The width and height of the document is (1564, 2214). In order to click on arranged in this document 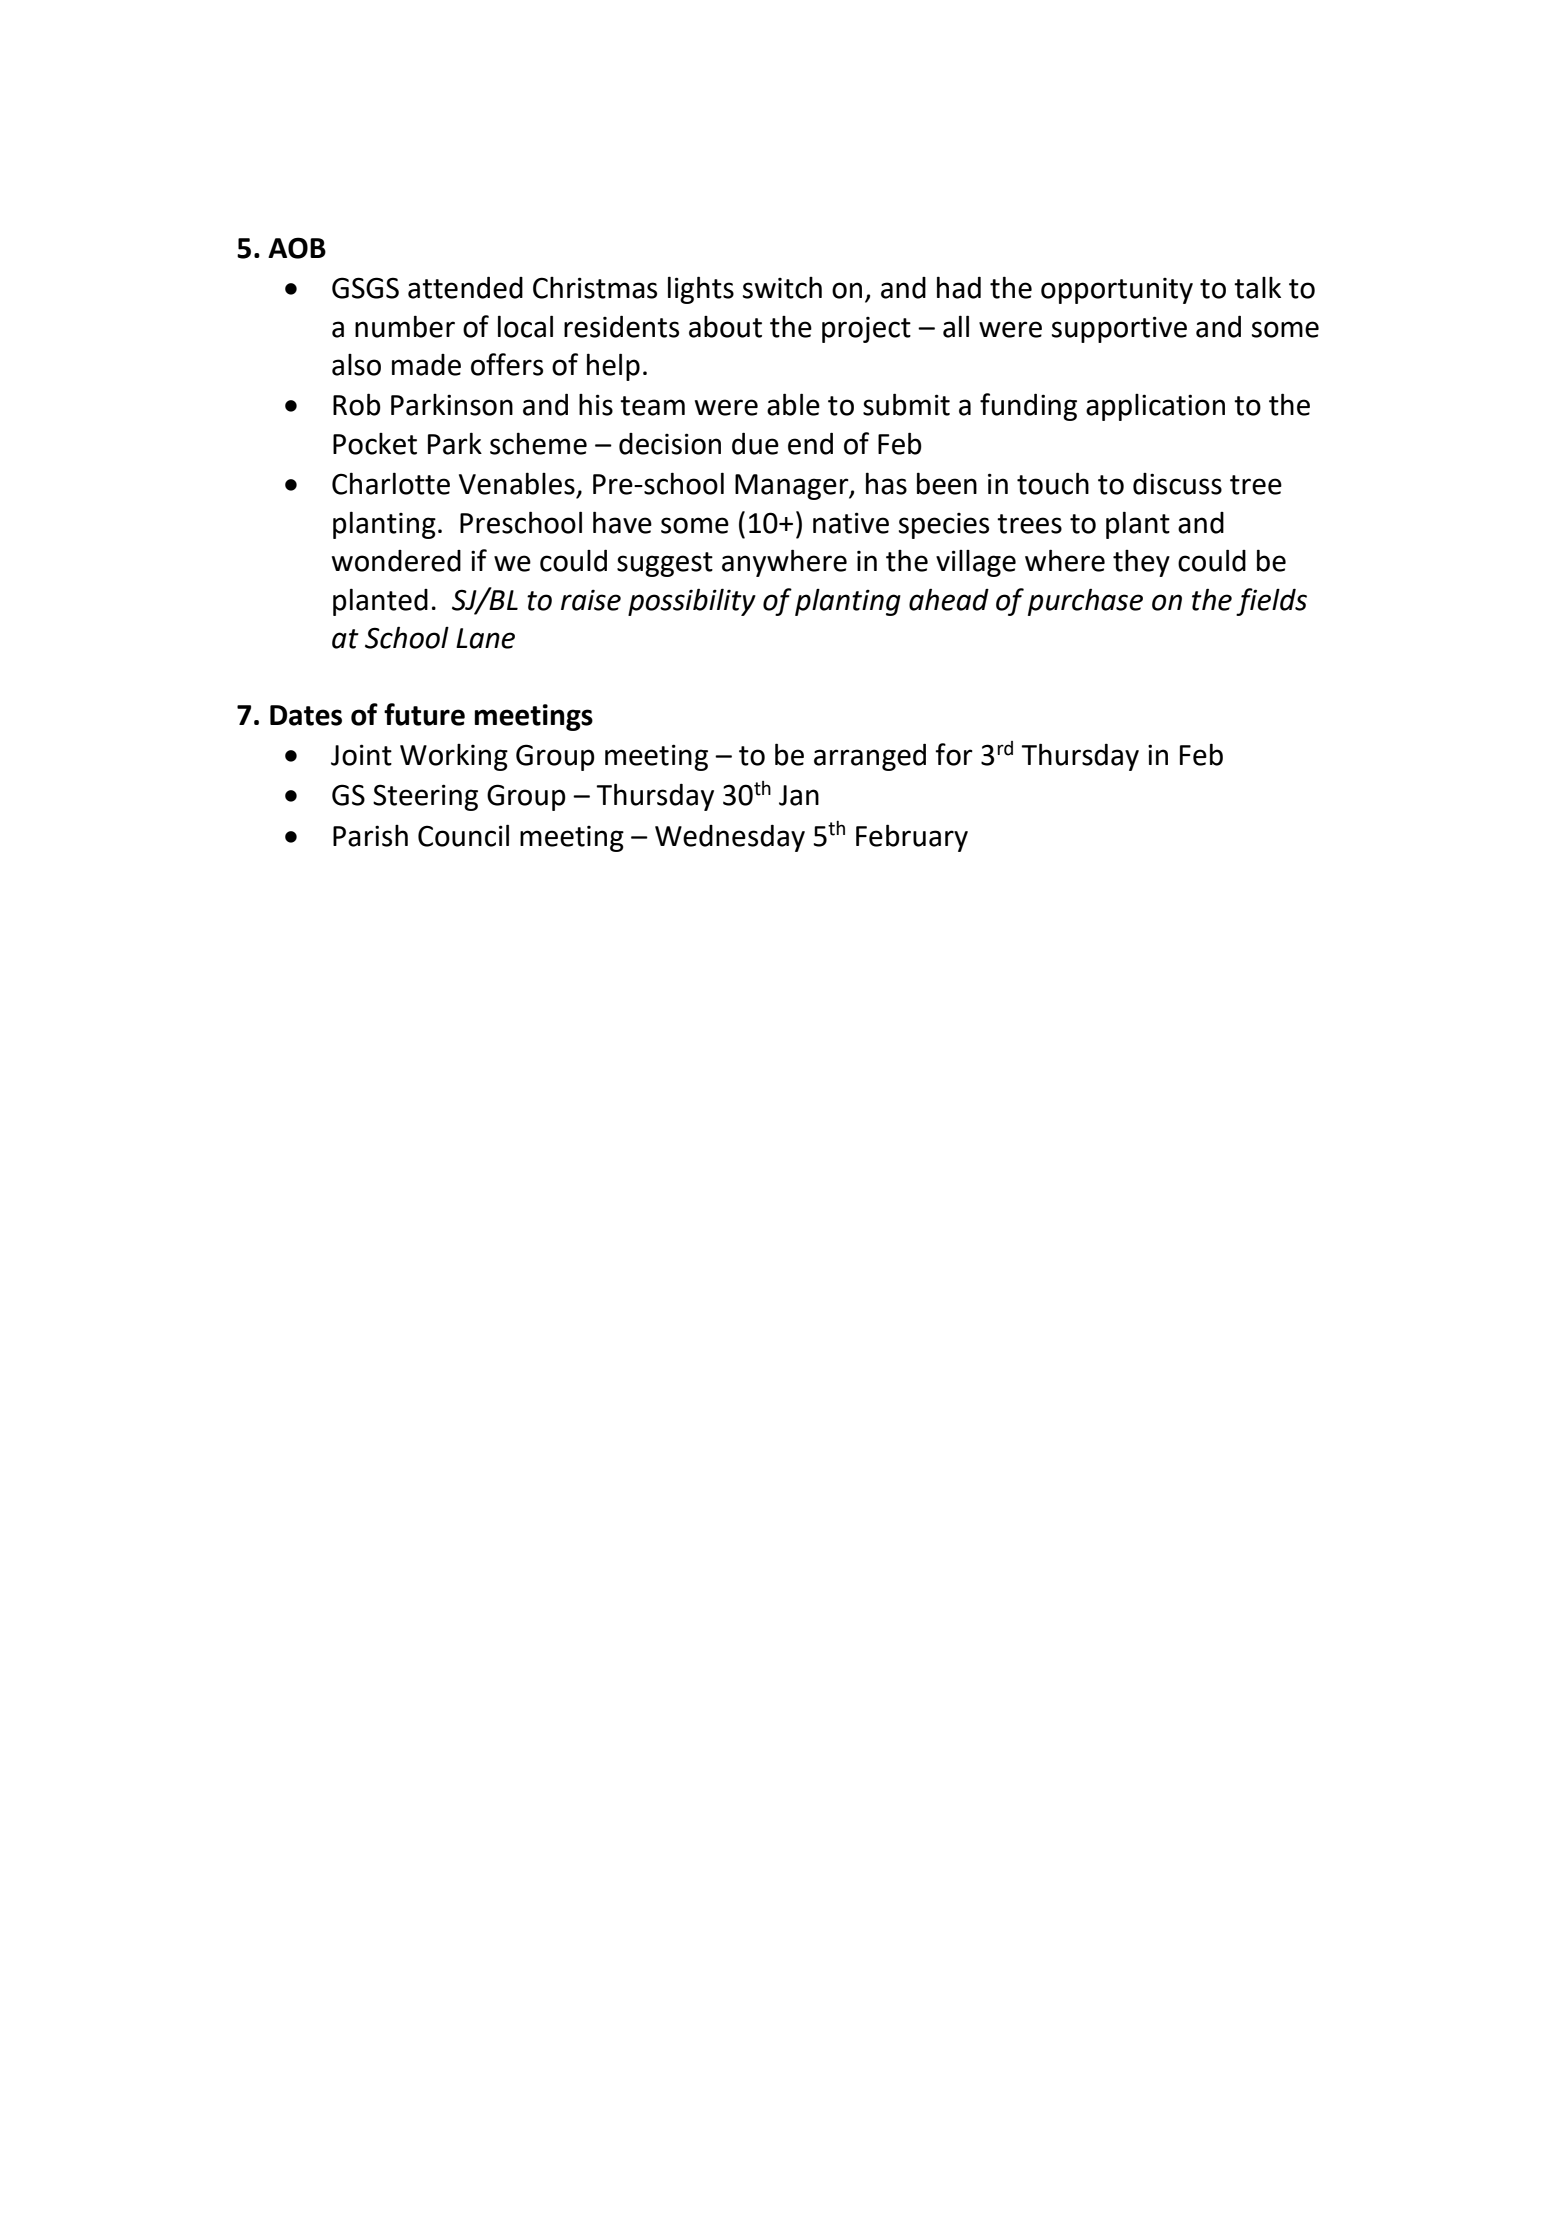, I will do `click(870, 757)`.
